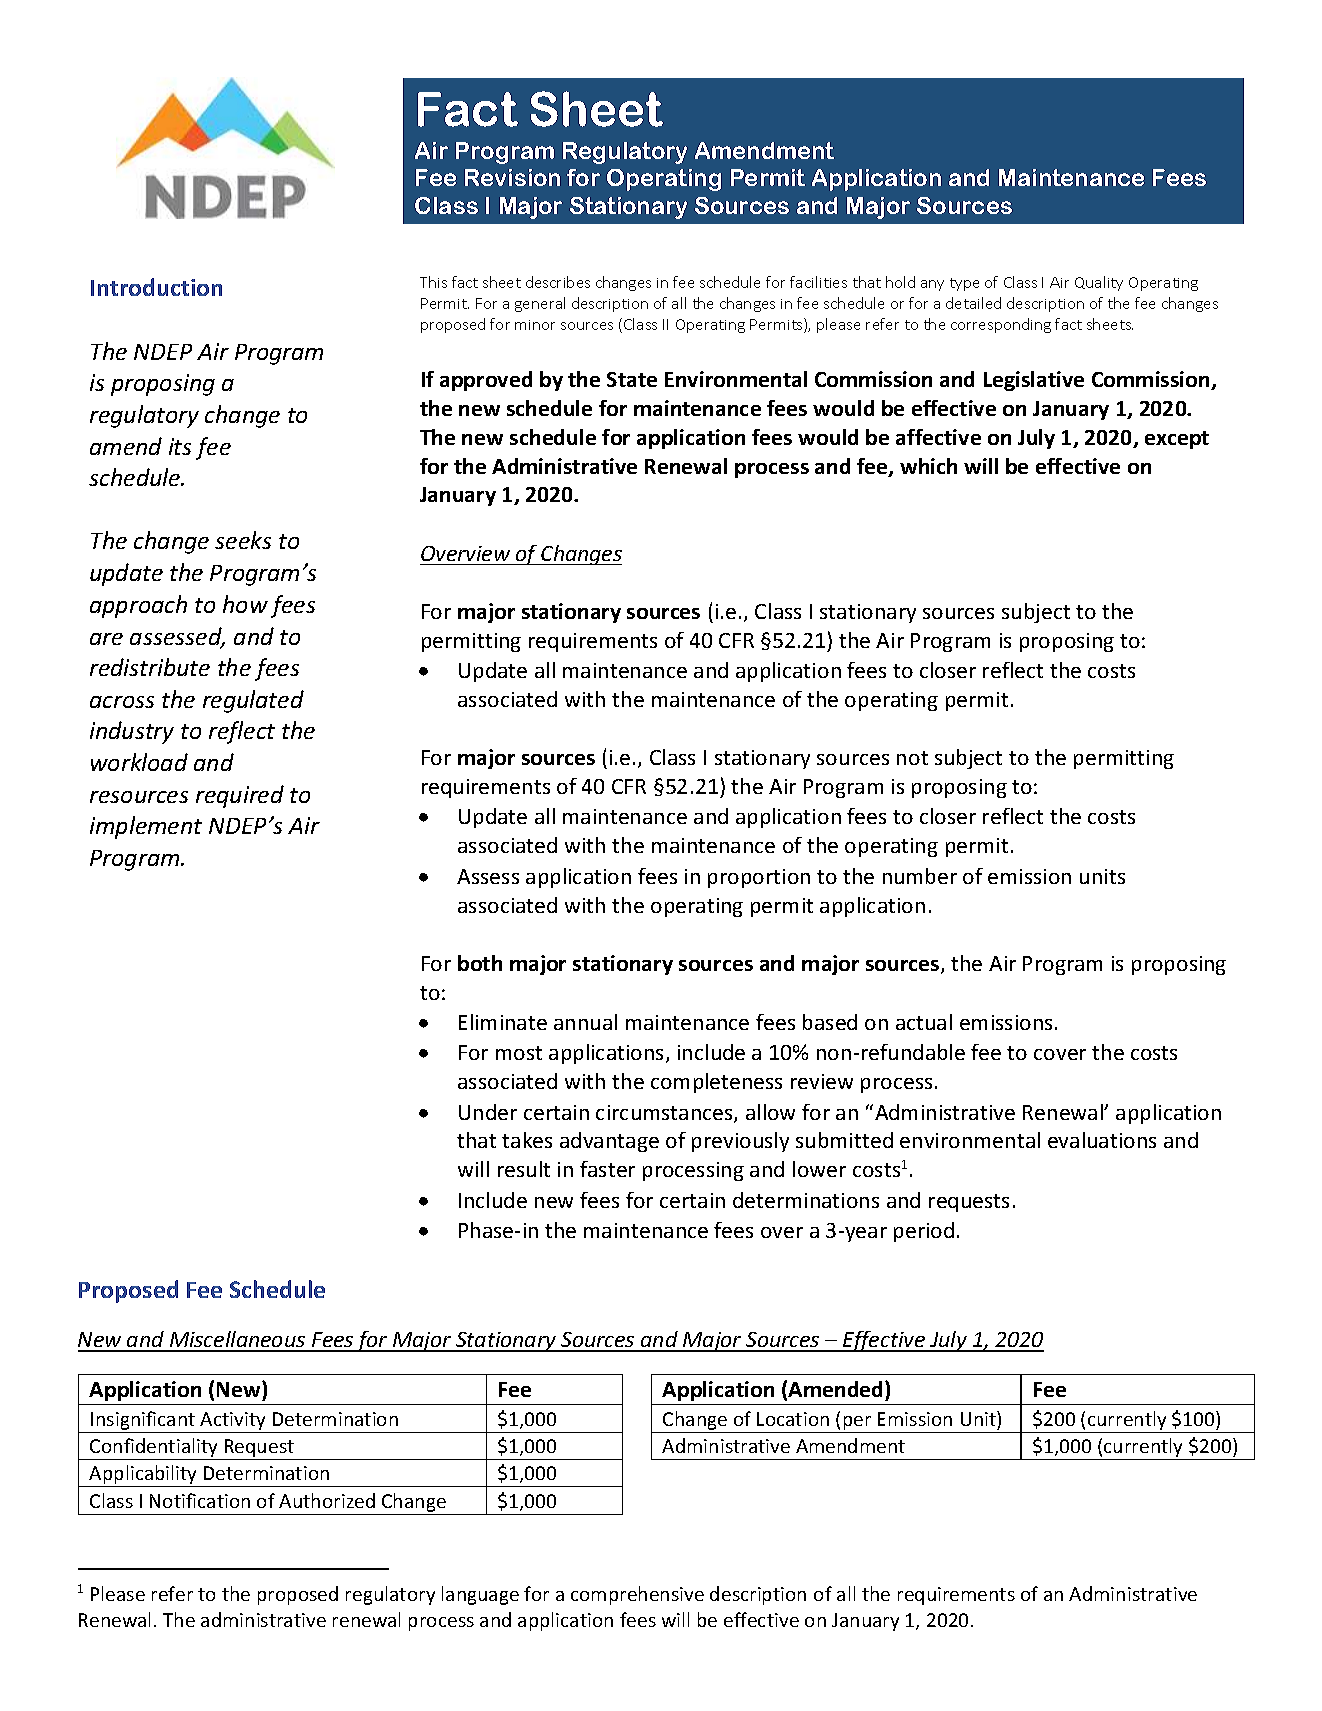 The width and height of the screenshot is (1322, 1711). Describe the element at coordinates (558, 282) in the screenshot. I see `describes` at that location.
